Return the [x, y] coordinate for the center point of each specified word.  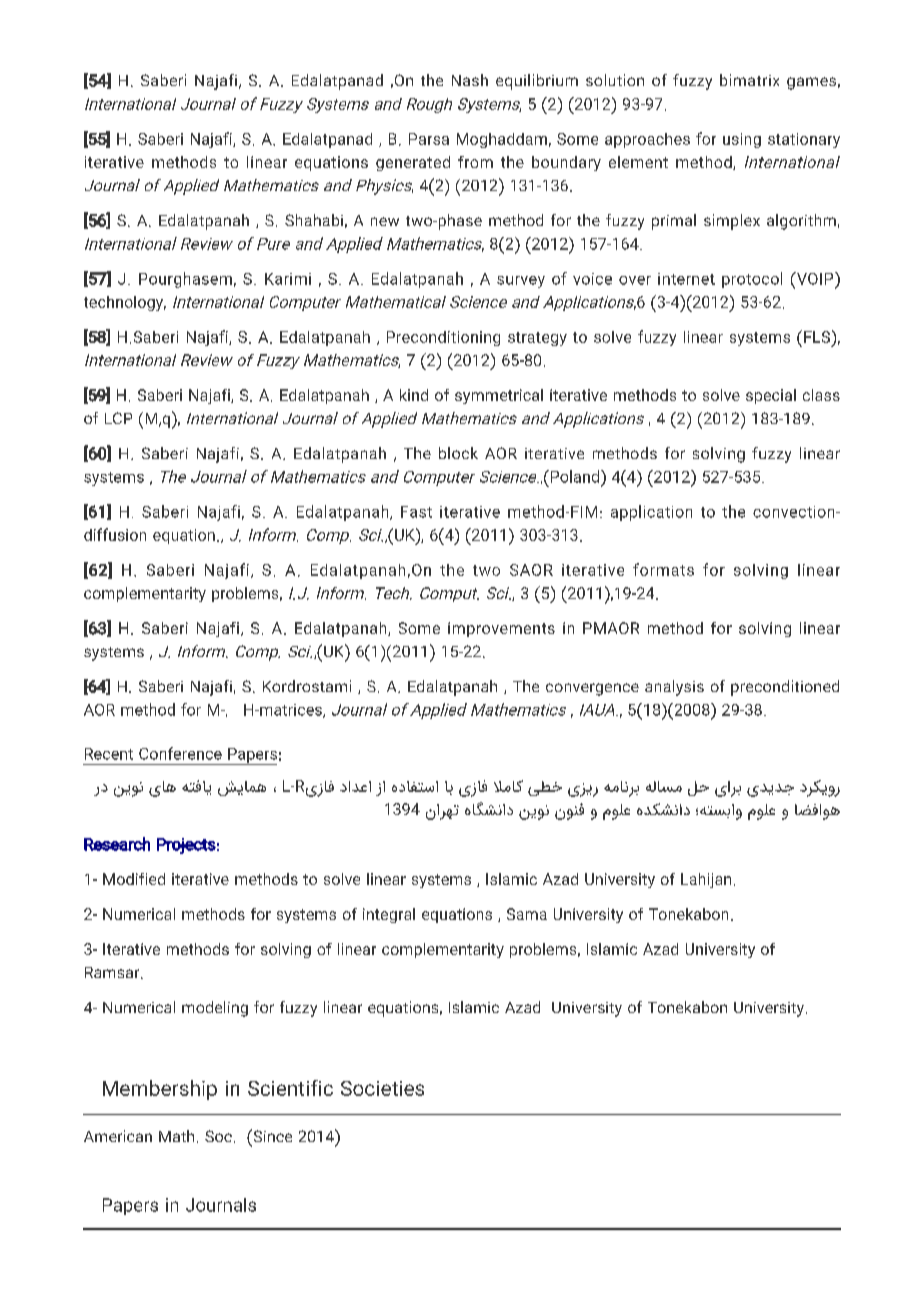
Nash [470, 80]
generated [413, 163]
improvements [501, 629]
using [742, 140]
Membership [160, 1090]
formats [663, 569]
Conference [180, 753]
